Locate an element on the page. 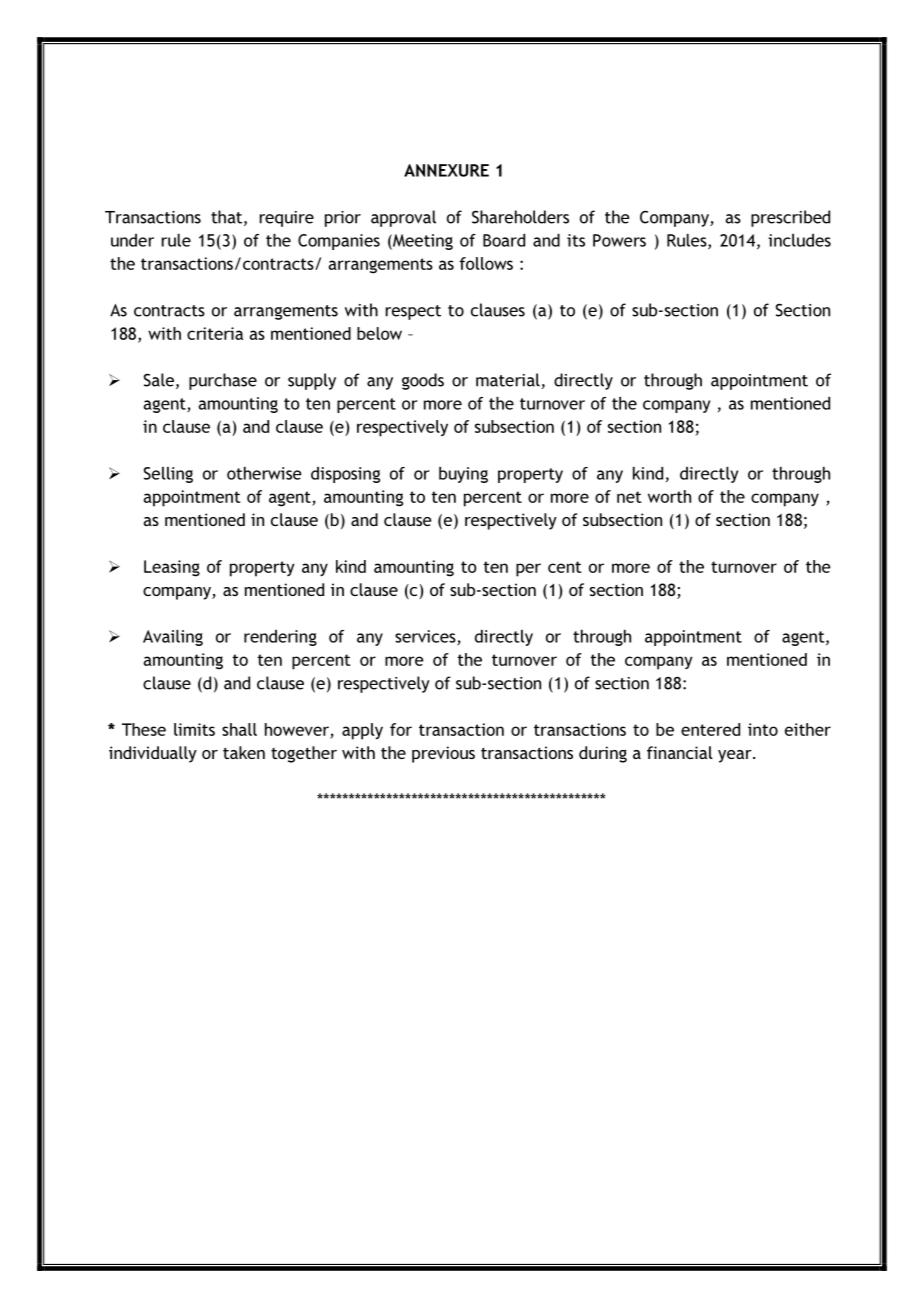 The image size is (924, 1308). worth is located at coordinates (669, 496).
